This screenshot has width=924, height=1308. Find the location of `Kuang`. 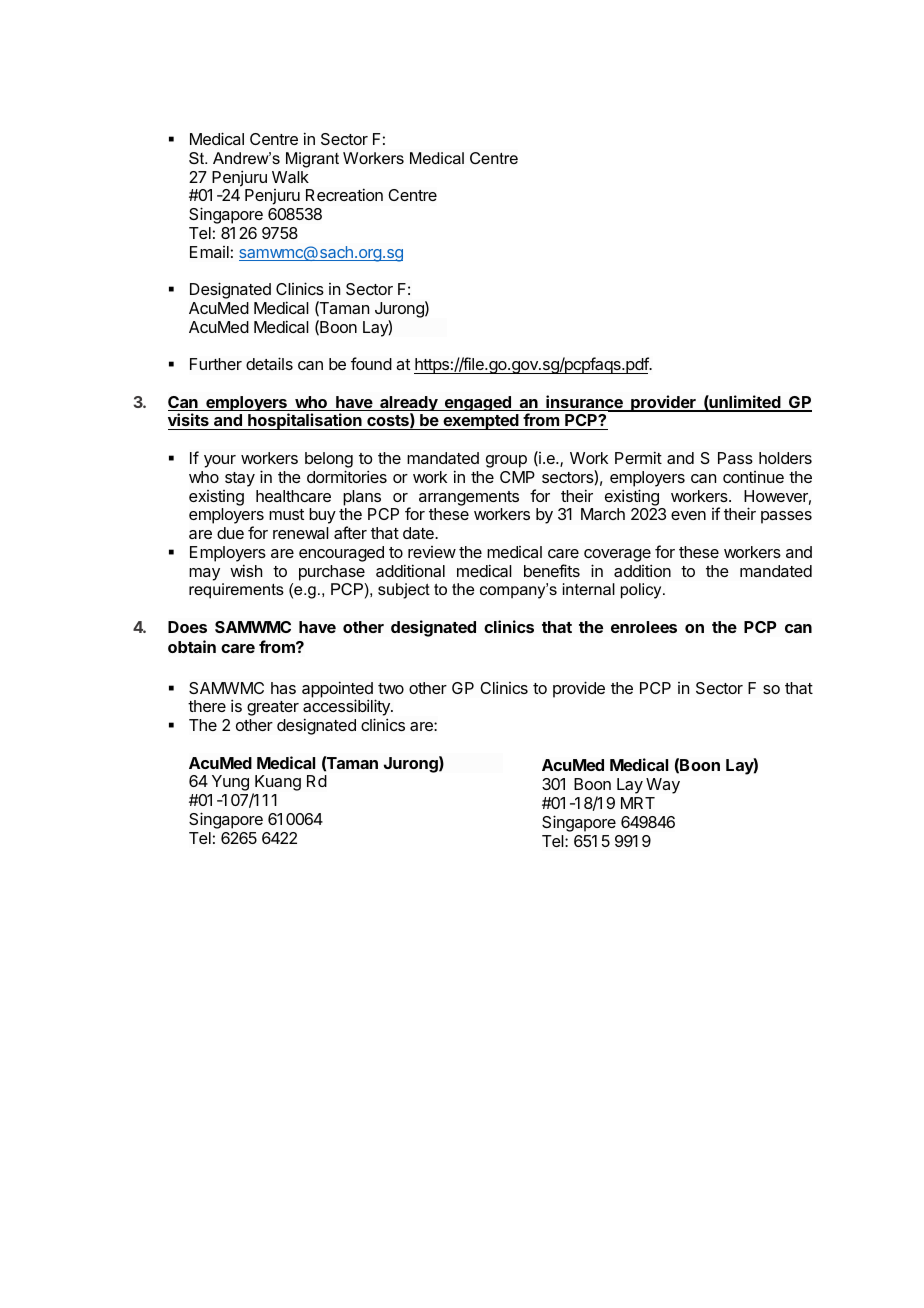

Kuang is located at coordinates (277, 784).
